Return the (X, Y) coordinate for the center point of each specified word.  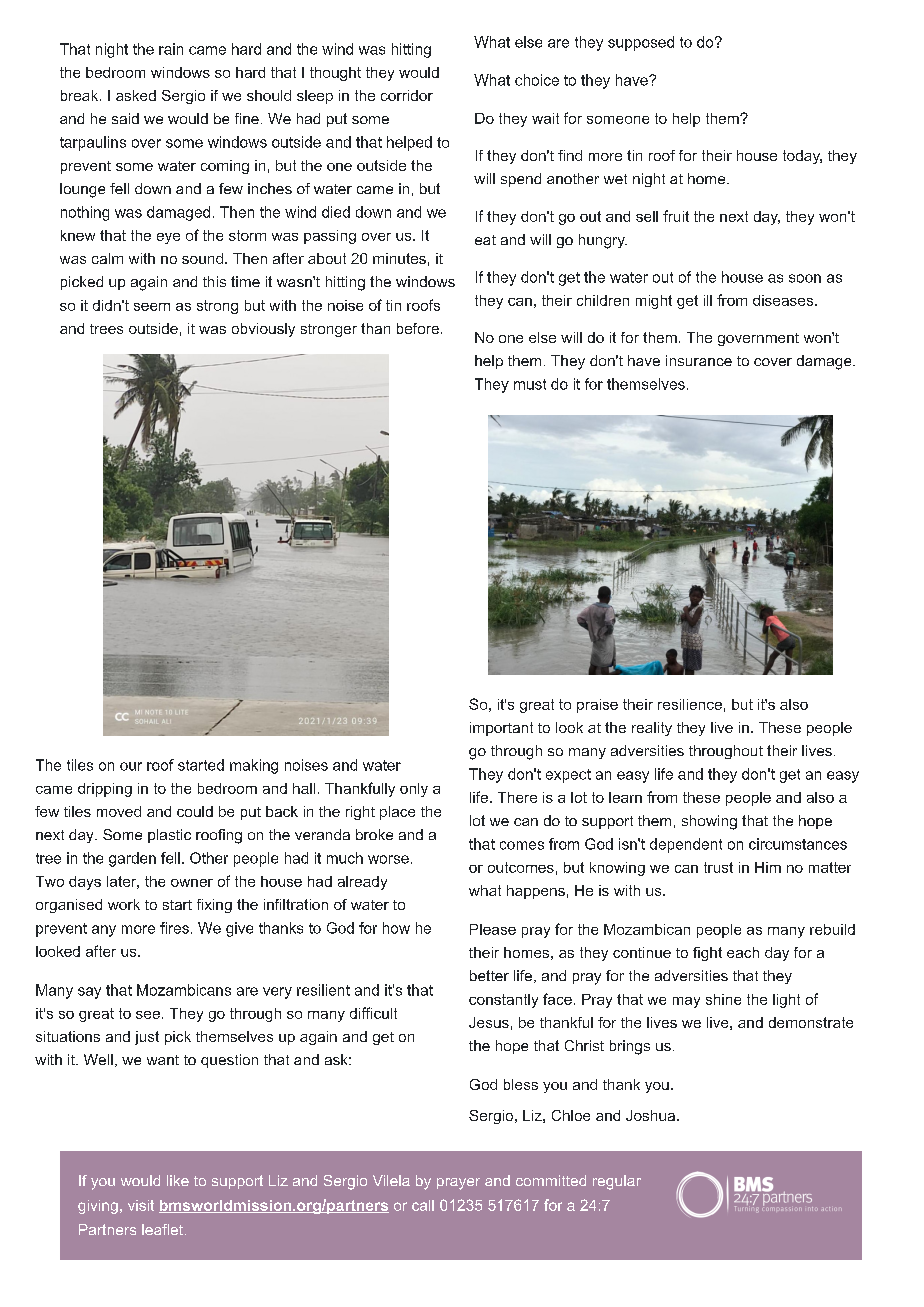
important (501, 729)
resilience (690, 704)
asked (136, 95)
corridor (407, 95)
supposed (641, 43)
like (178, 1180)
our (131, 766)
